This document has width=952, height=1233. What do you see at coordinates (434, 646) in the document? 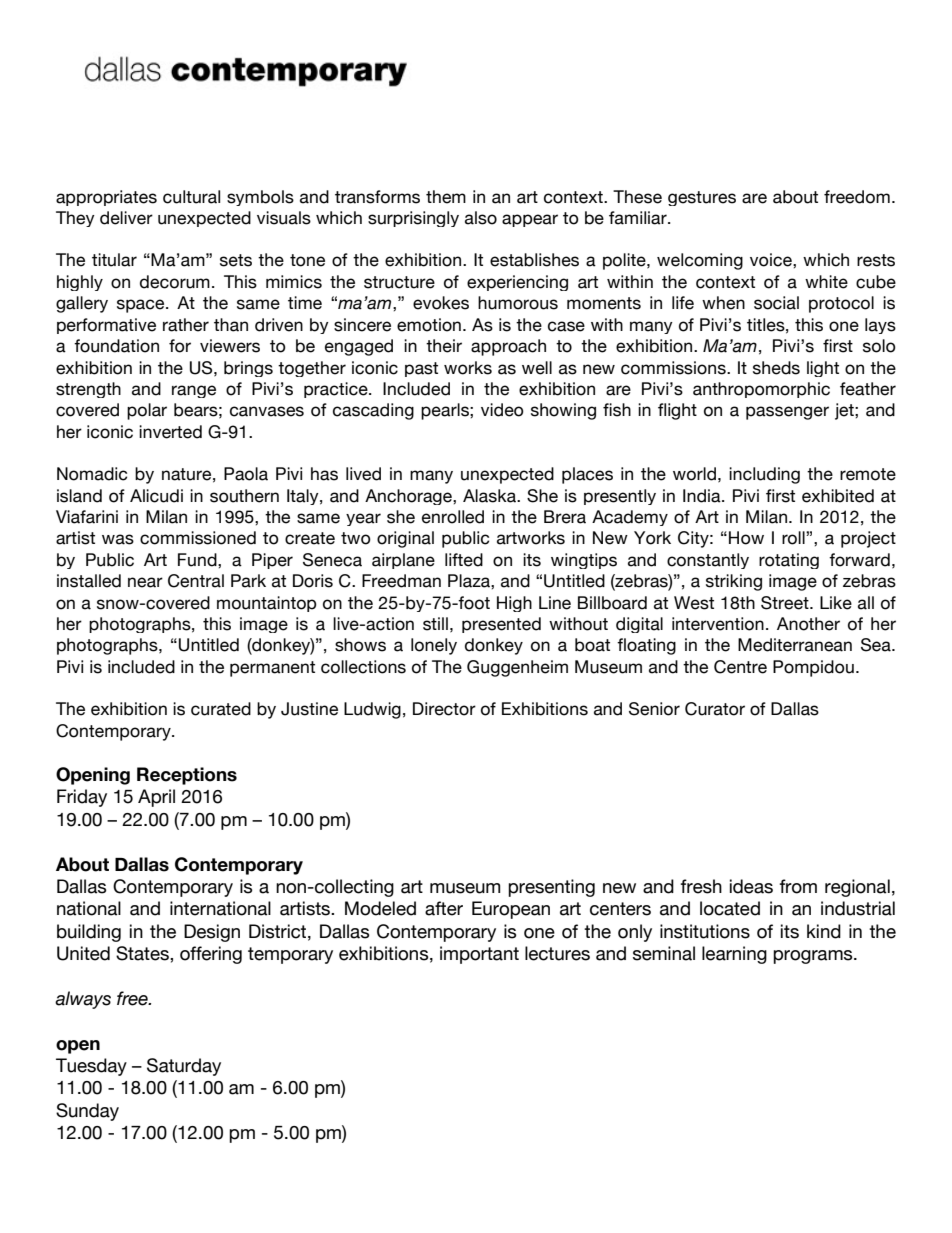
I see `lonely` at bounding box center [434, 646].
